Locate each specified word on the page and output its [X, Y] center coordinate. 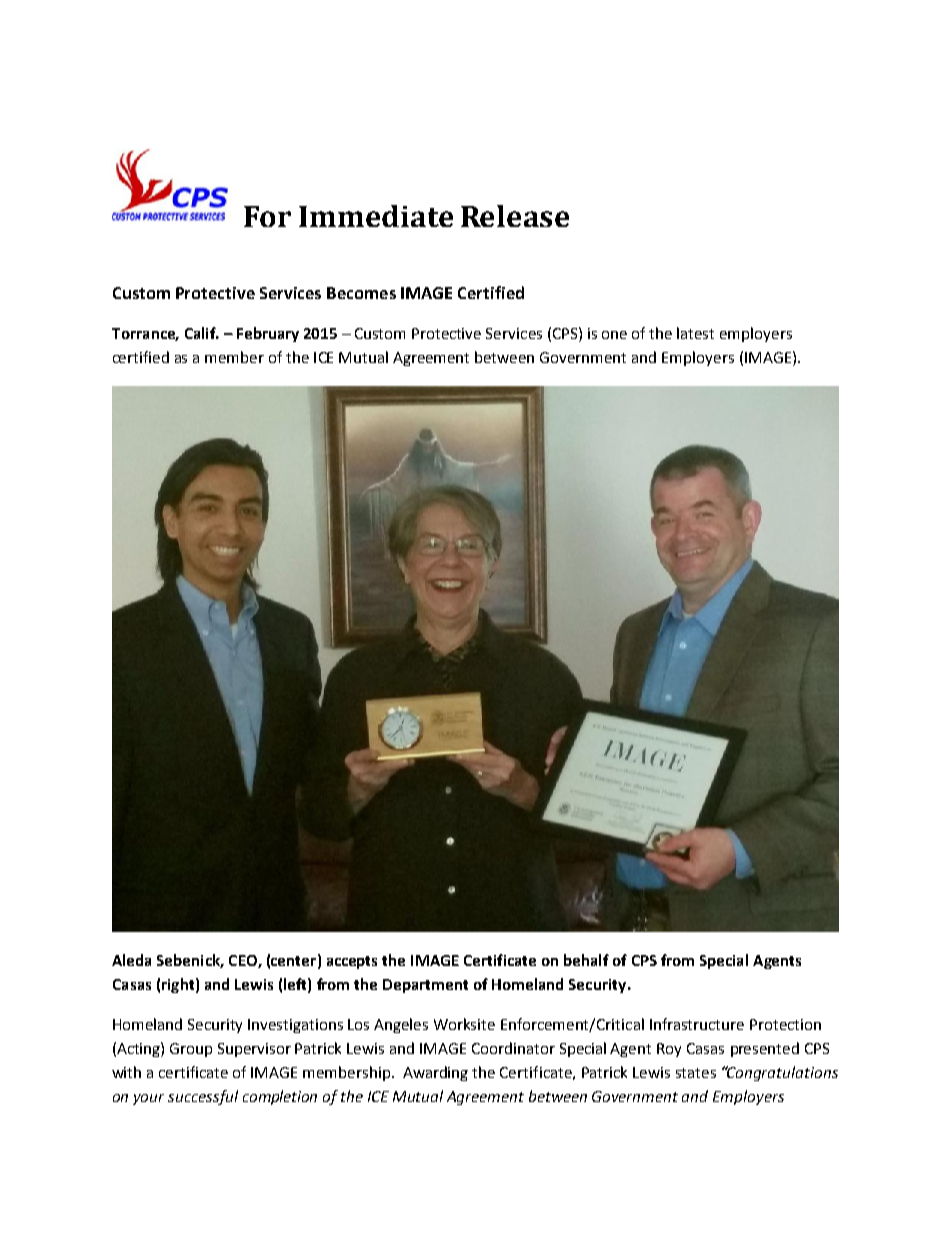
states [696, 1073]
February [268, 334]
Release [515, 216]
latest [695, 333]
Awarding [435, 1073]
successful [203, 1097]
